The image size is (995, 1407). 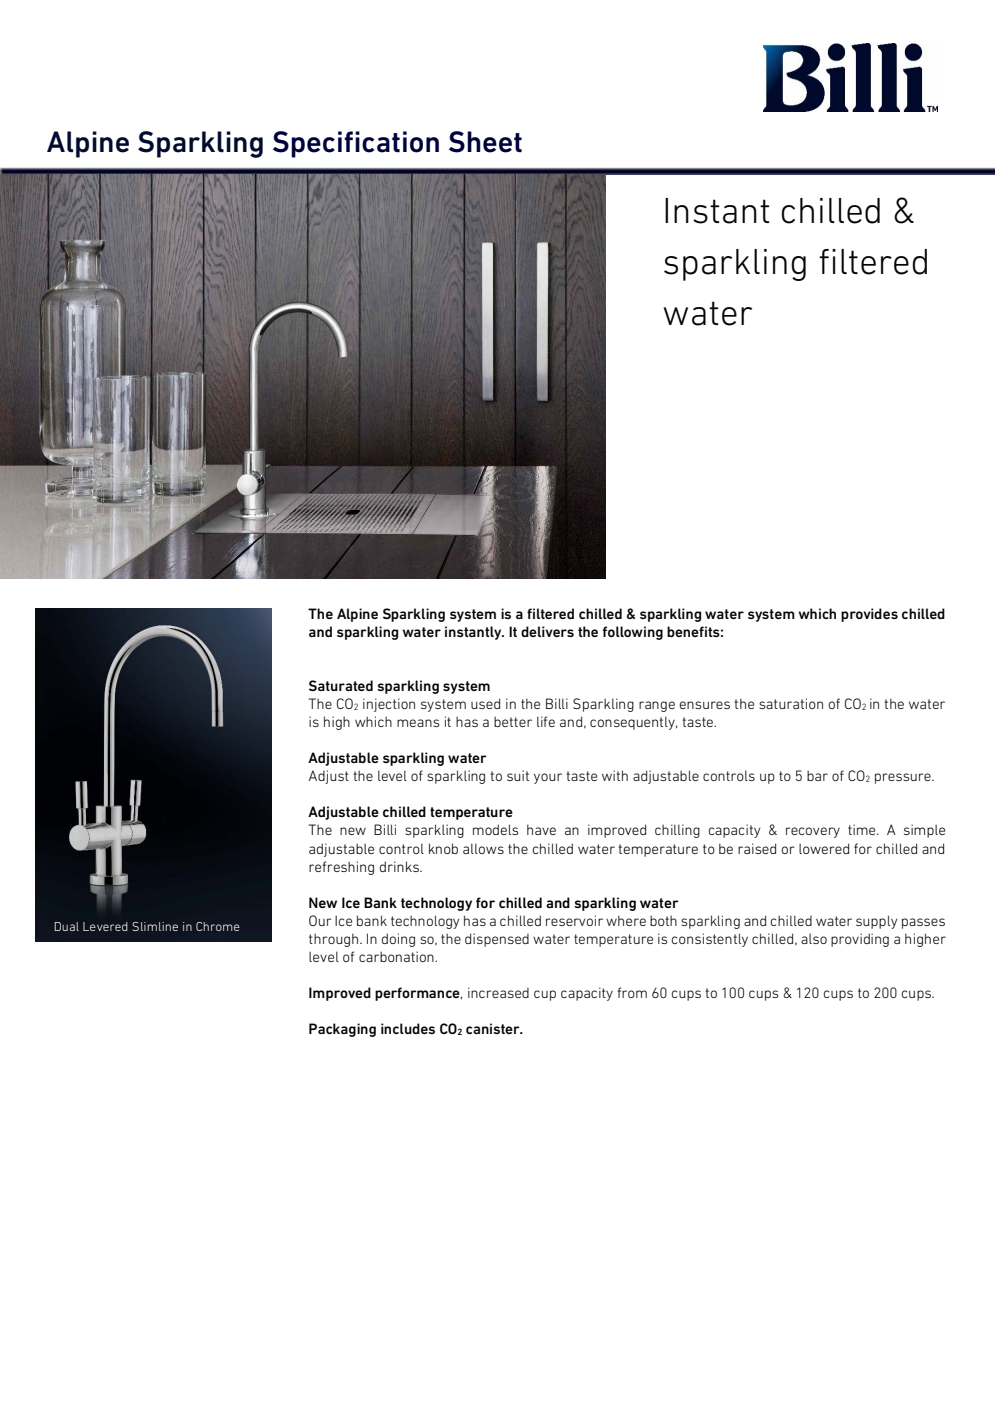 What do you see at coordinates (657, 706) in the screenshot?
I see `range` at bounding box center [657, 706].
